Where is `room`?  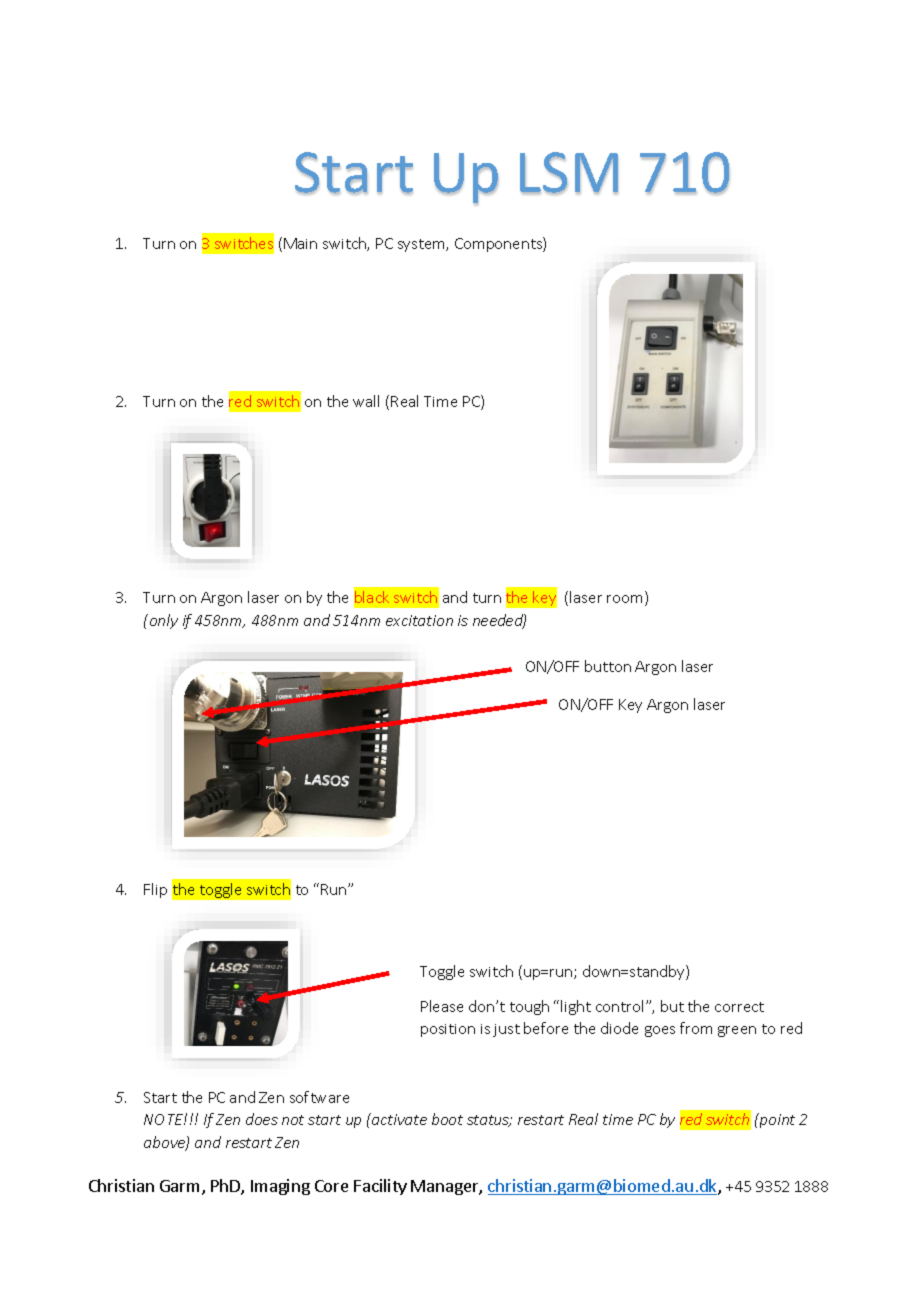 room is located at coordinates (626, 600).
